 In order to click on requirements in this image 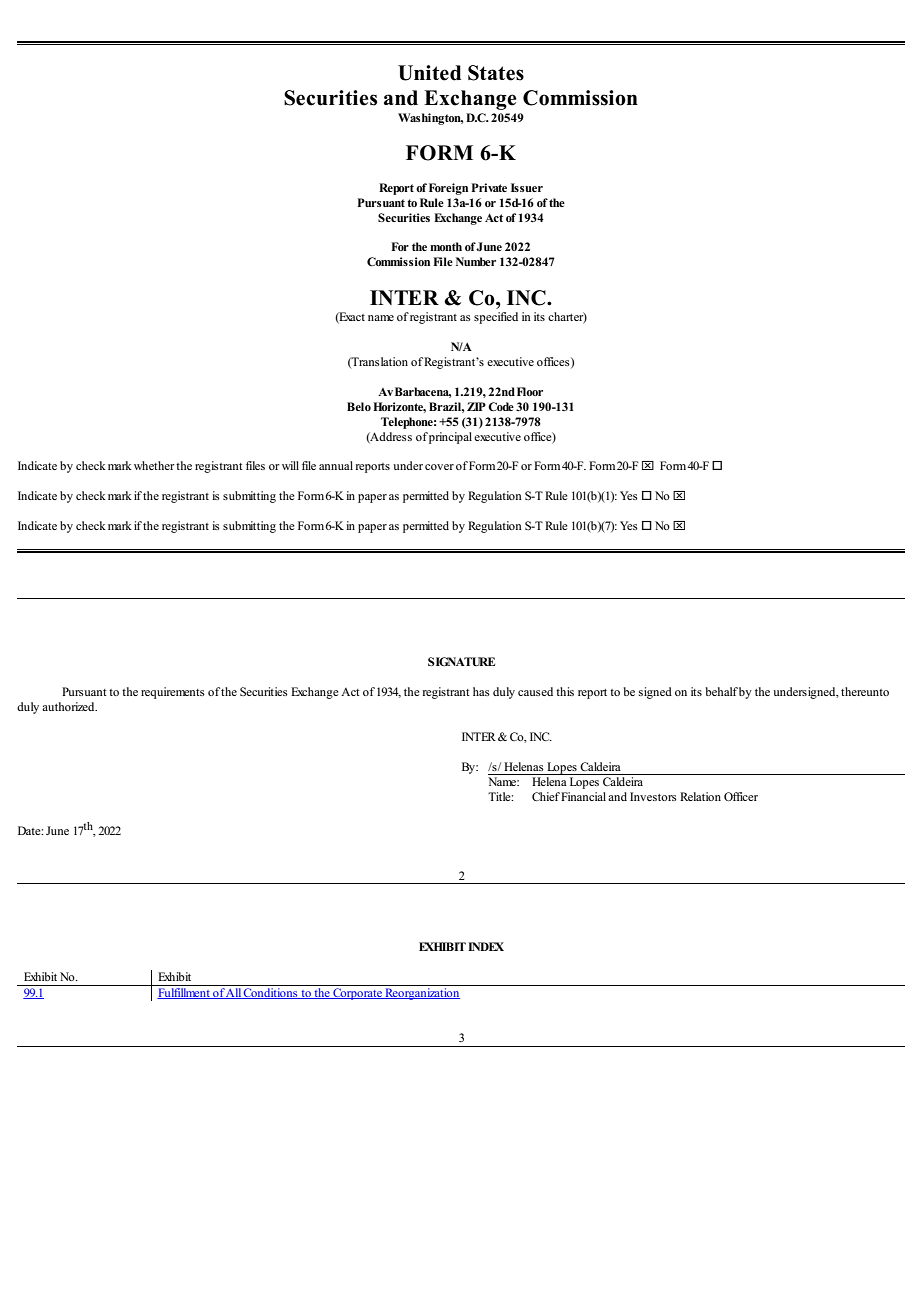, I will do `click(173, 693)`.
